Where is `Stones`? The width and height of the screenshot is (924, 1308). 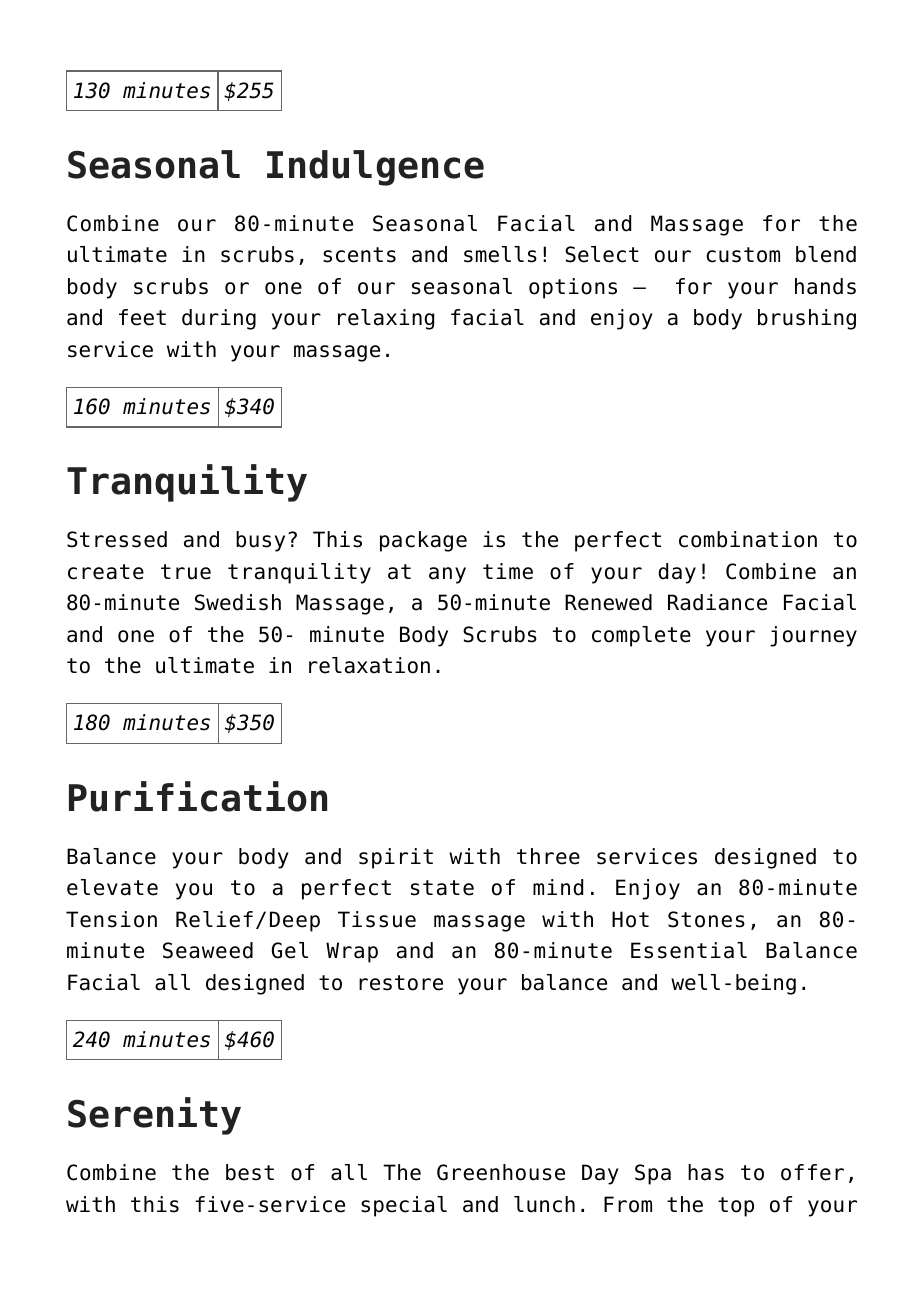
Stones is located at coordinates (706, 919).
